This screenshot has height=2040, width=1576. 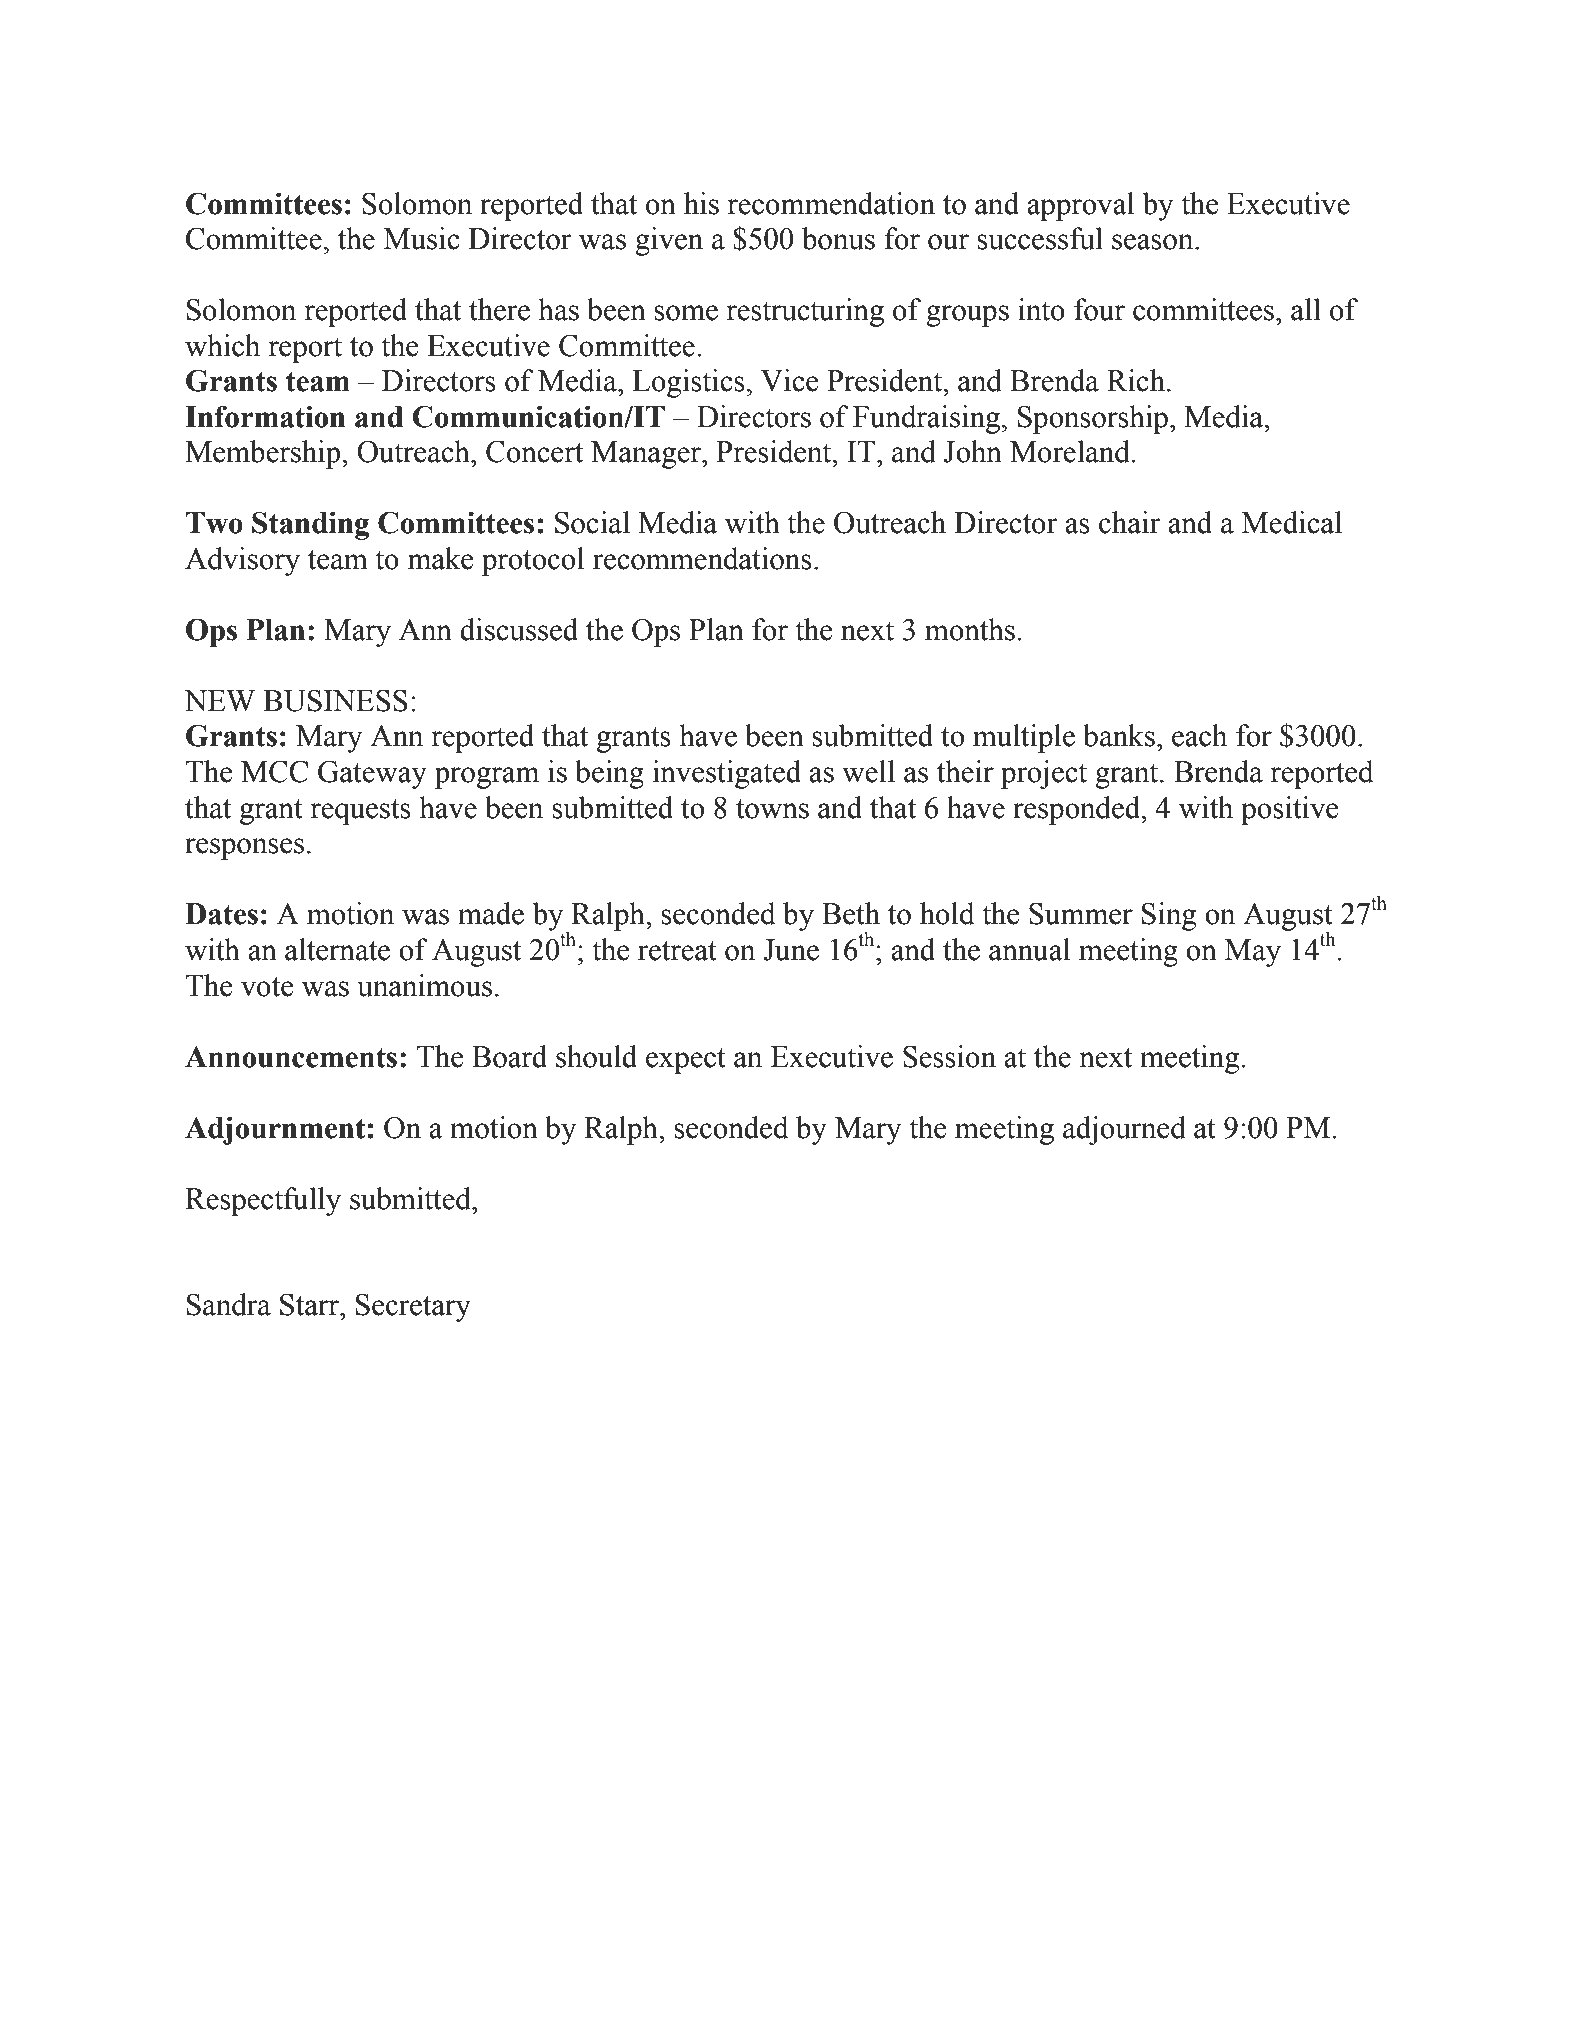 I want to click on Session, so click(x=949, y=1056).
